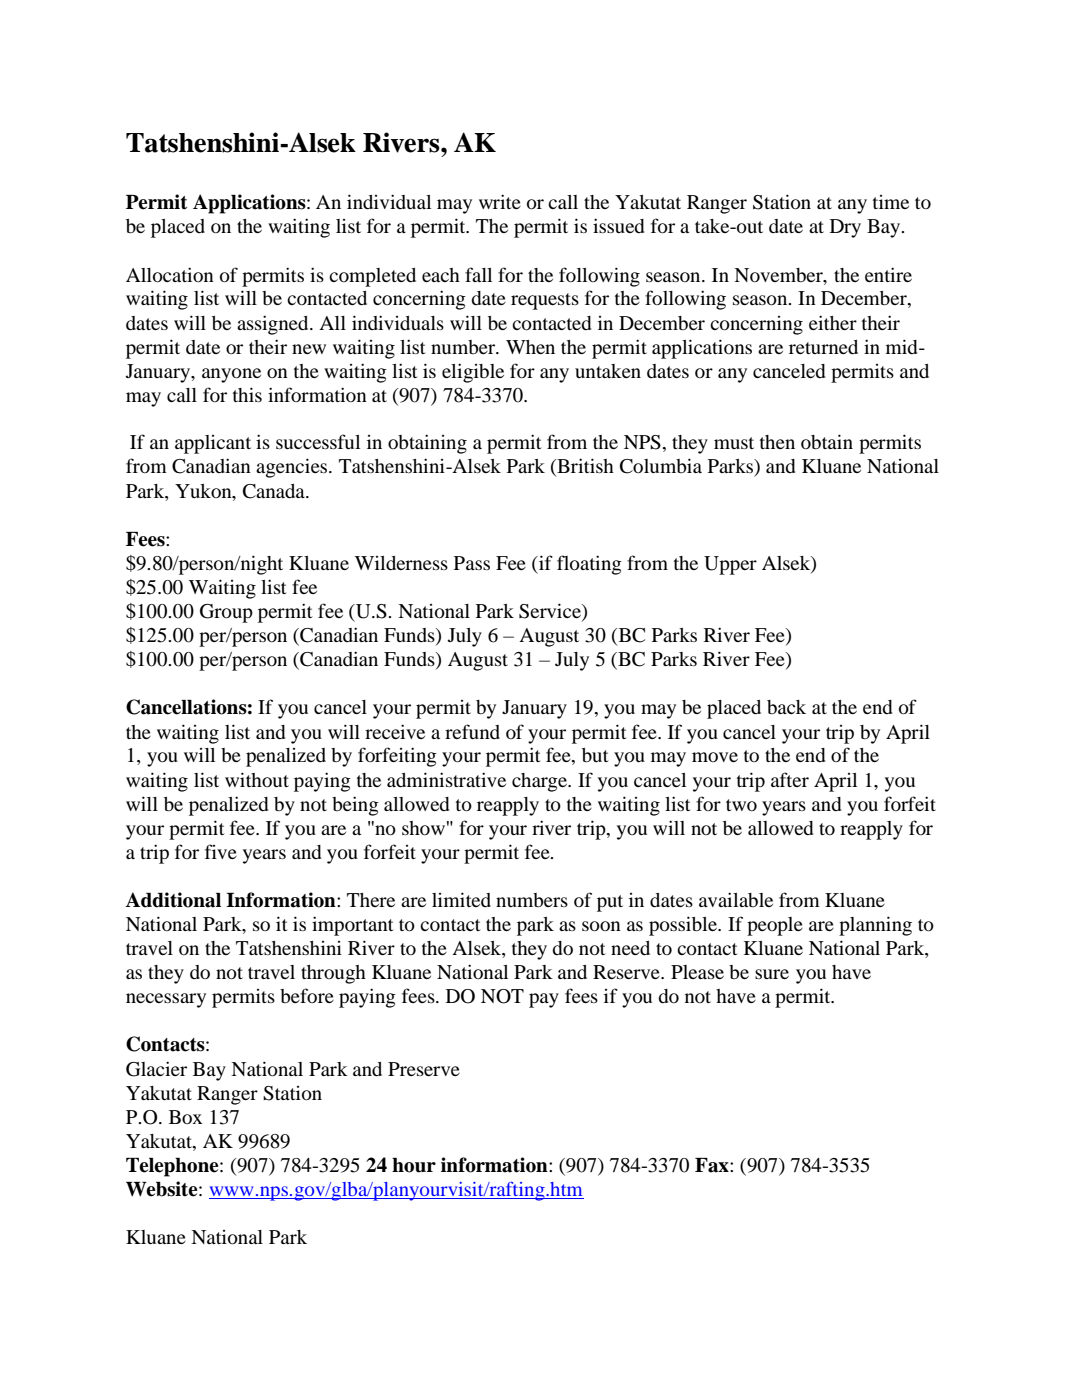 The height and width of the page is (1382, 1068). What do you see at coordinates (730, 565) in the page?
I see `Upper` at bounding box center [730, 565].
